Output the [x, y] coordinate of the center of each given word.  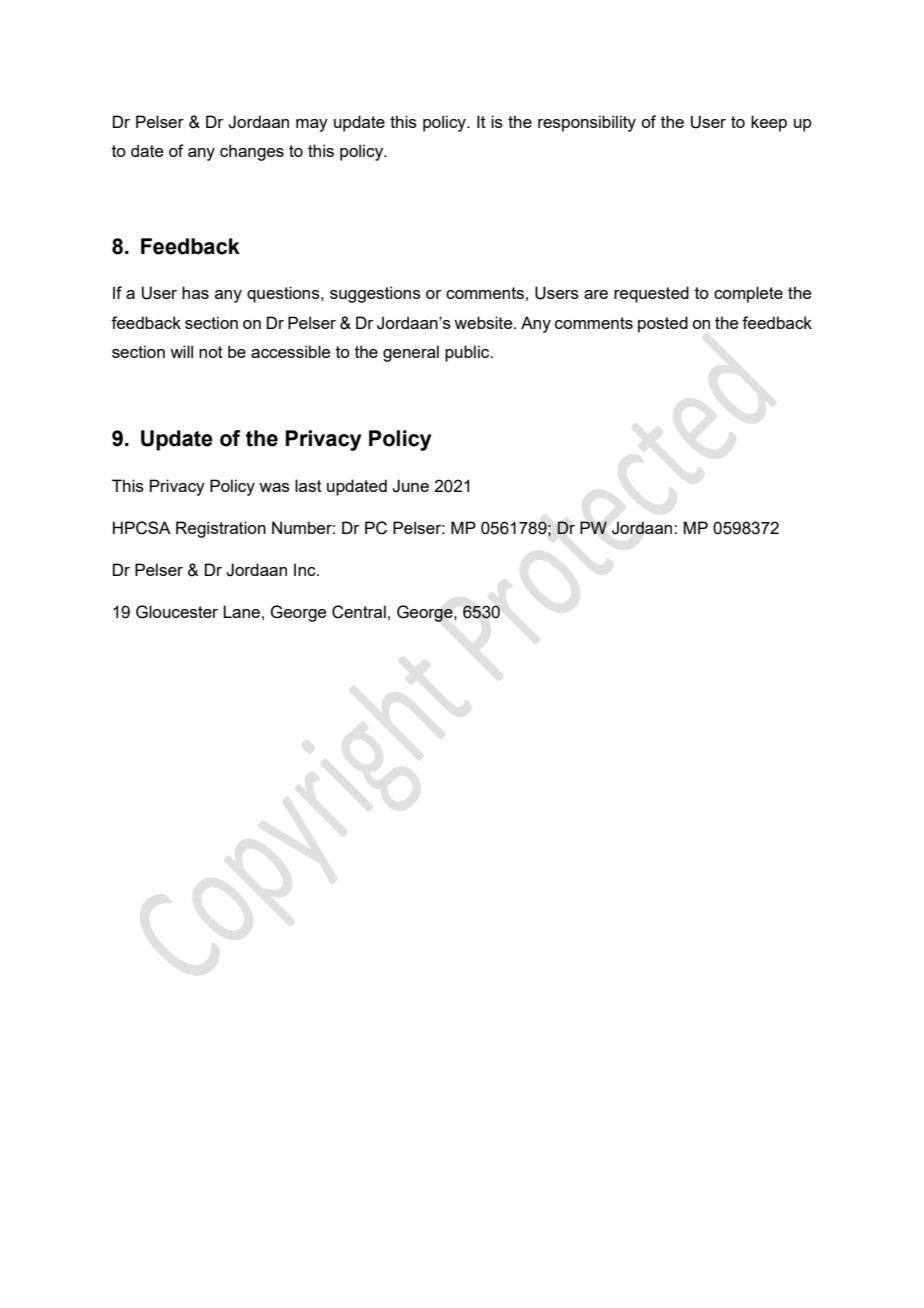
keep [769, 123]
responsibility [587, 123]
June [410, 486]
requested [651, 294]
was [274, 487]
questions [284, 294]
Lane [241, 611]
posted [663, 324]
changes [252, 152]
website [484, 322]
